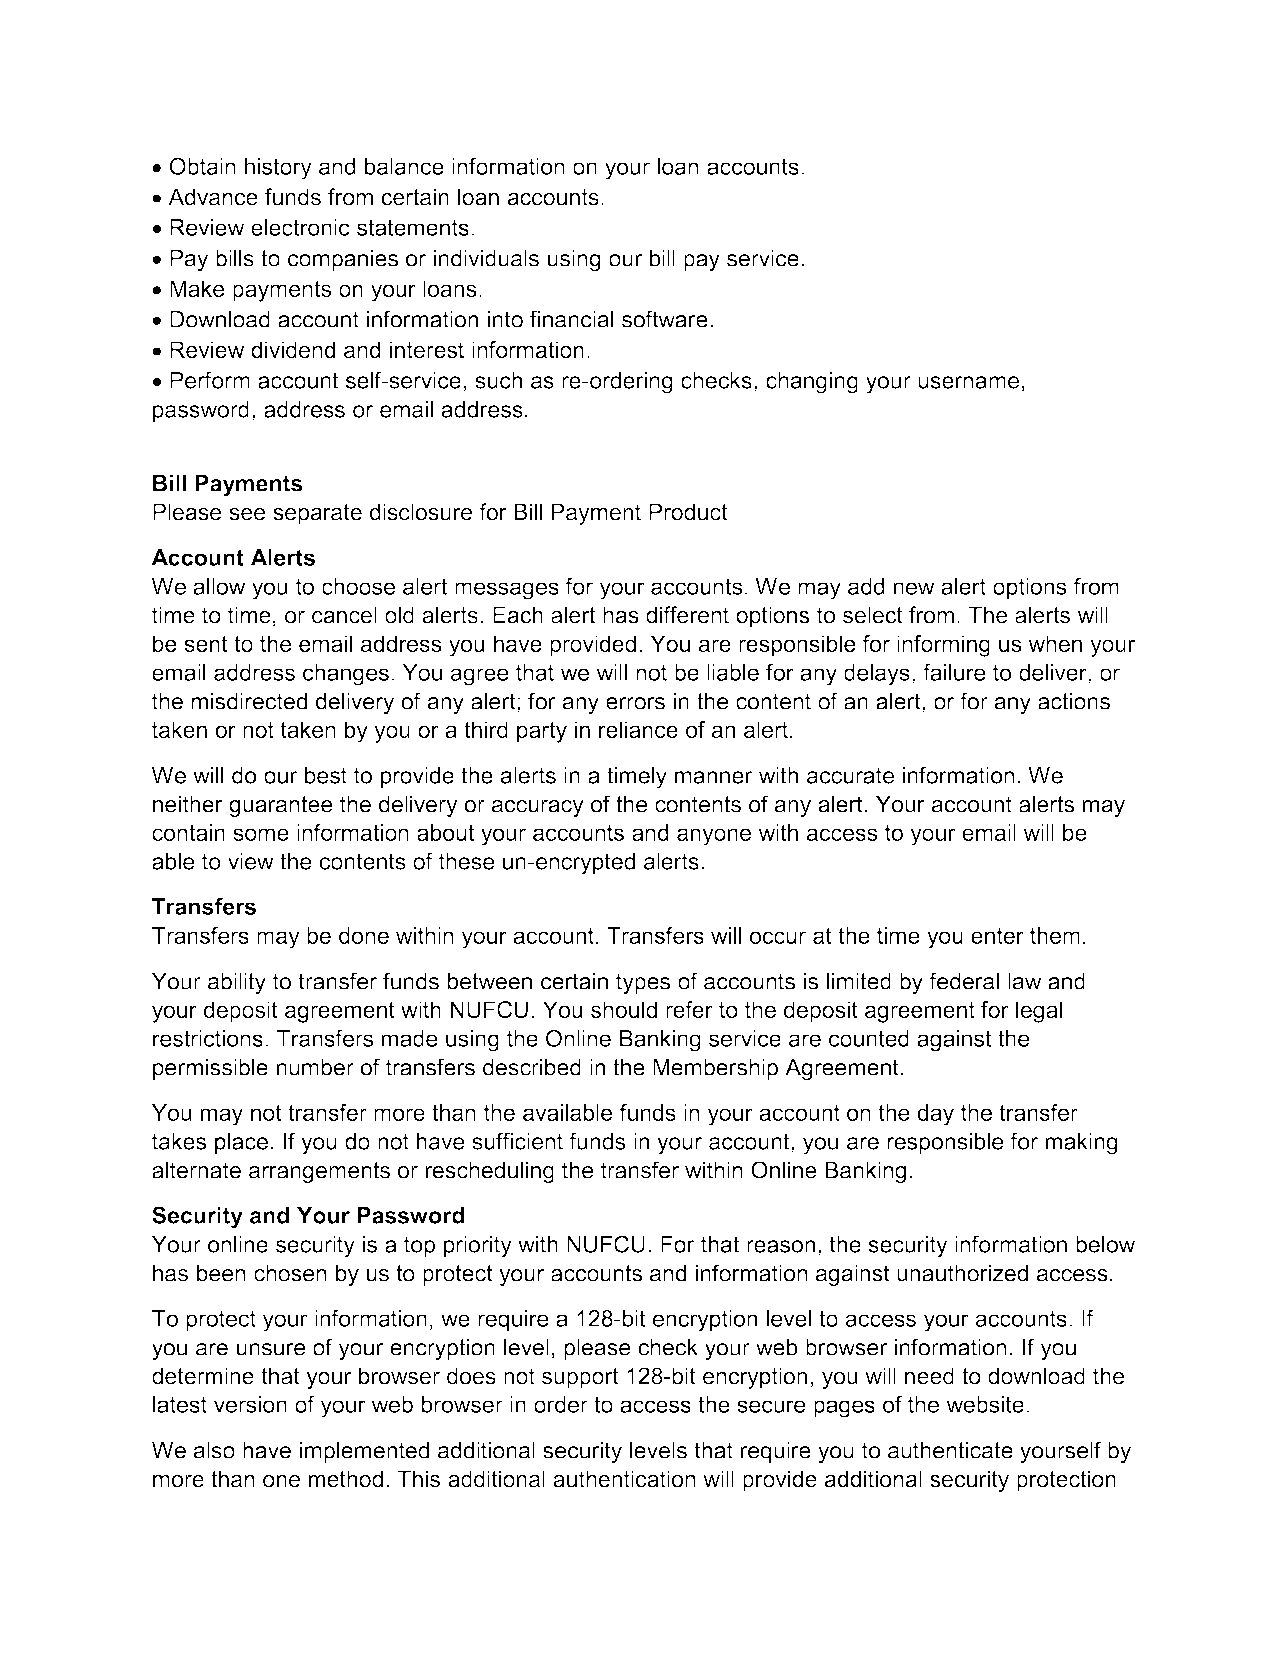  What do you see at coordinates (968, 382) in the document?
I see `username` at bounding box center [968, 382].
